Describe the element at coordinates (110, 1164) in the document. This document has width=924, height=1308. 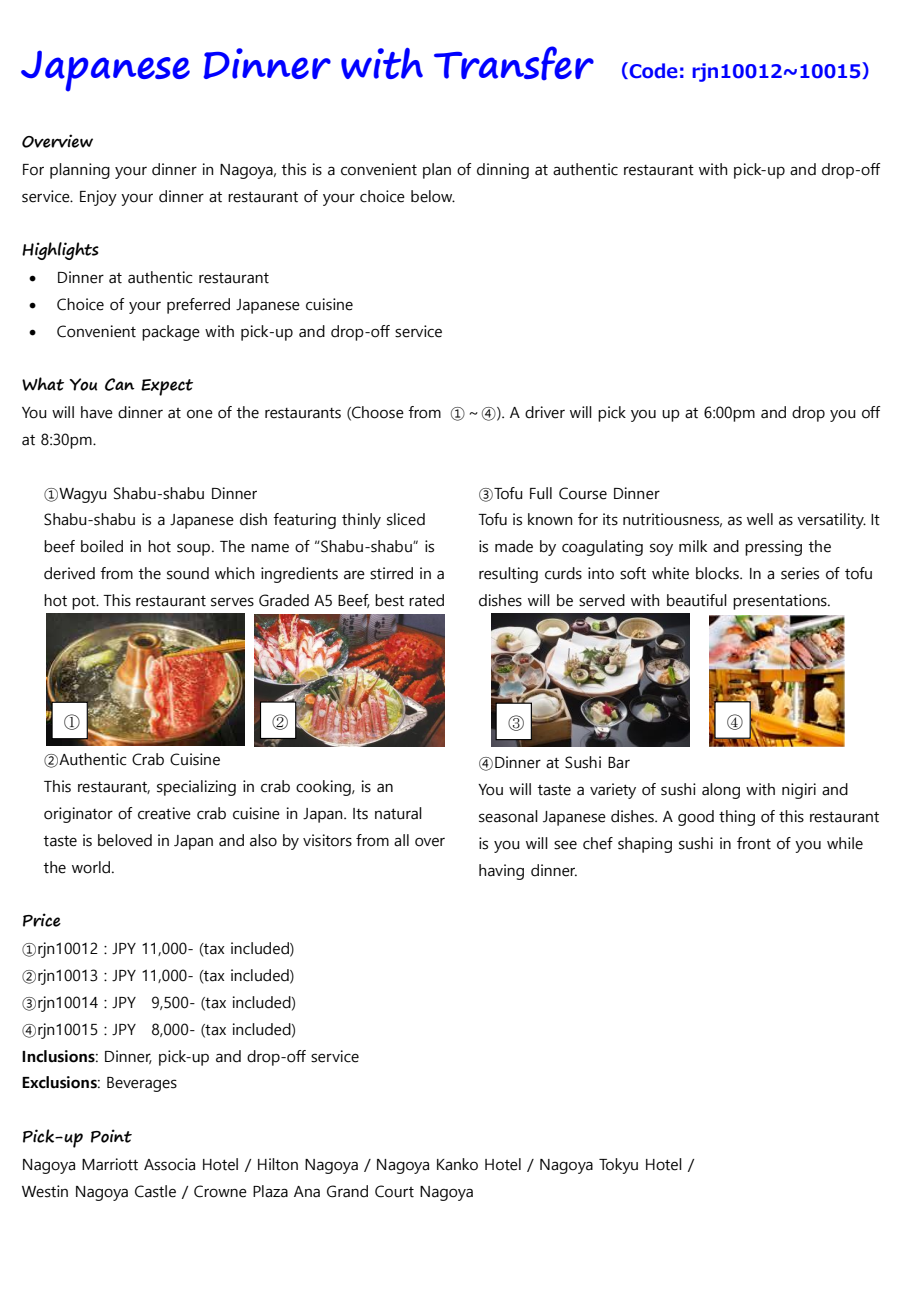
I see `Marriott` at that location.
